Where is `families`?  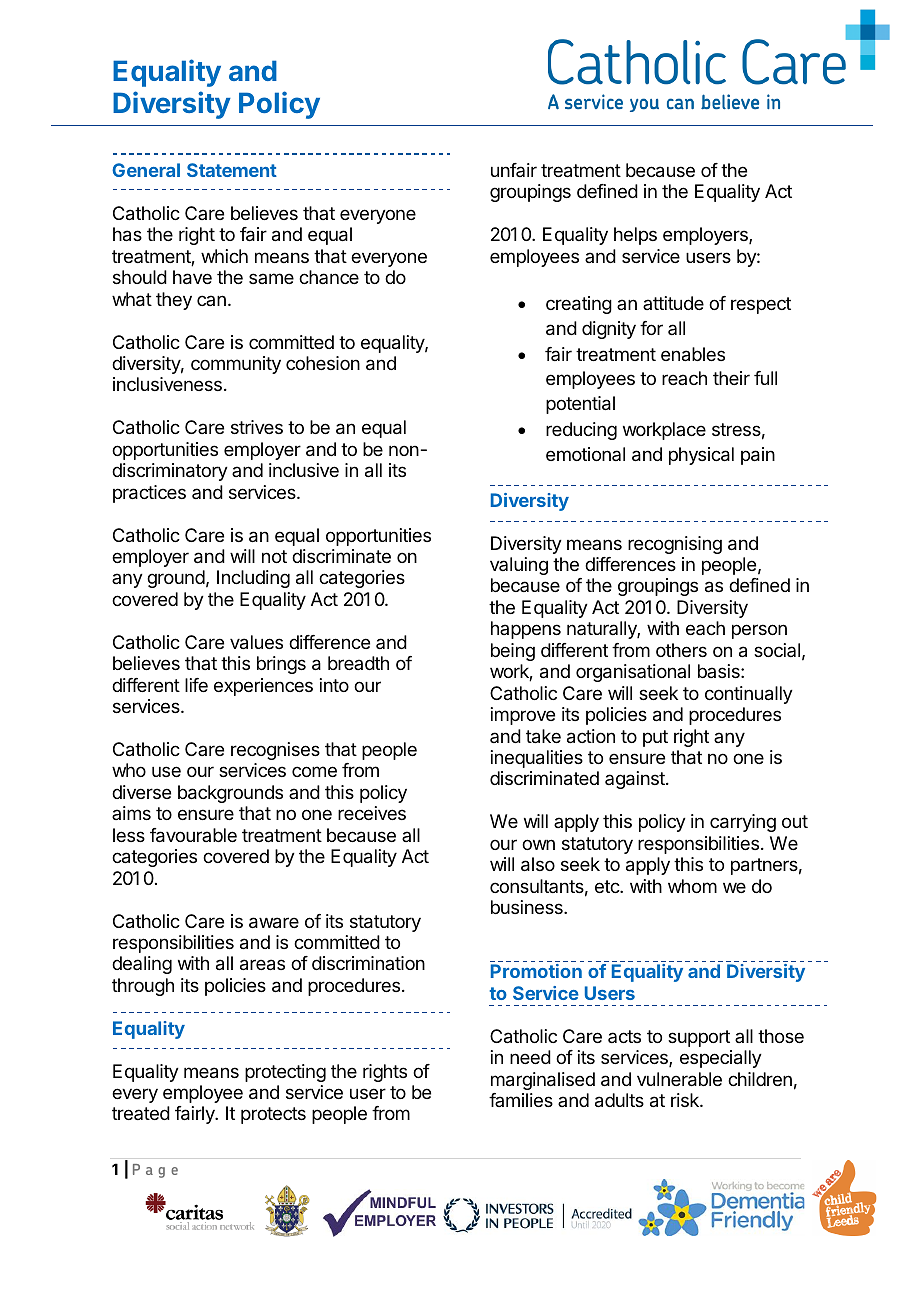
families is located at coordinates (521, 1100).
